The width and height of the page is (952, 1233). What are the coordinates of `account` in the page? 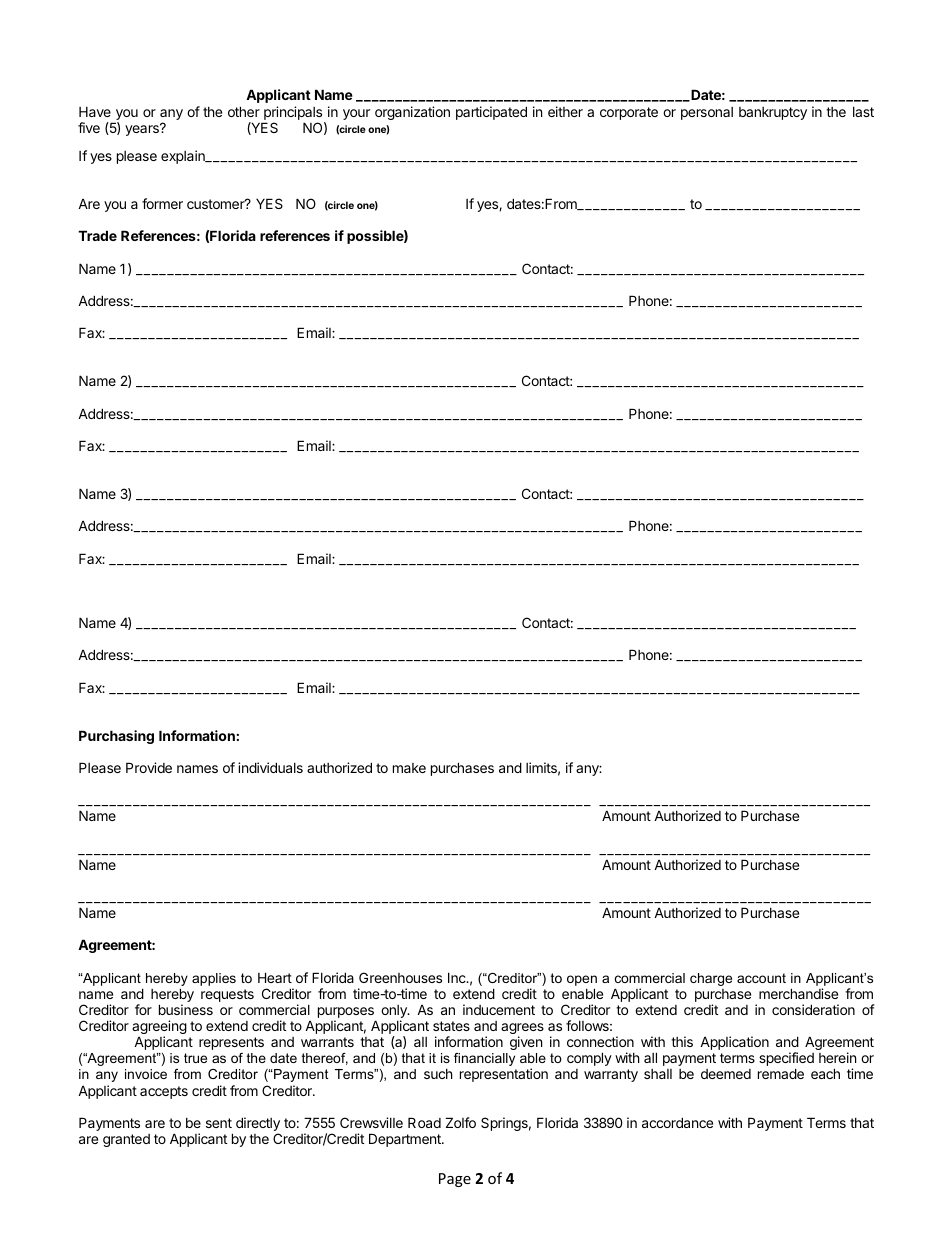 It's located at (761, 978).
